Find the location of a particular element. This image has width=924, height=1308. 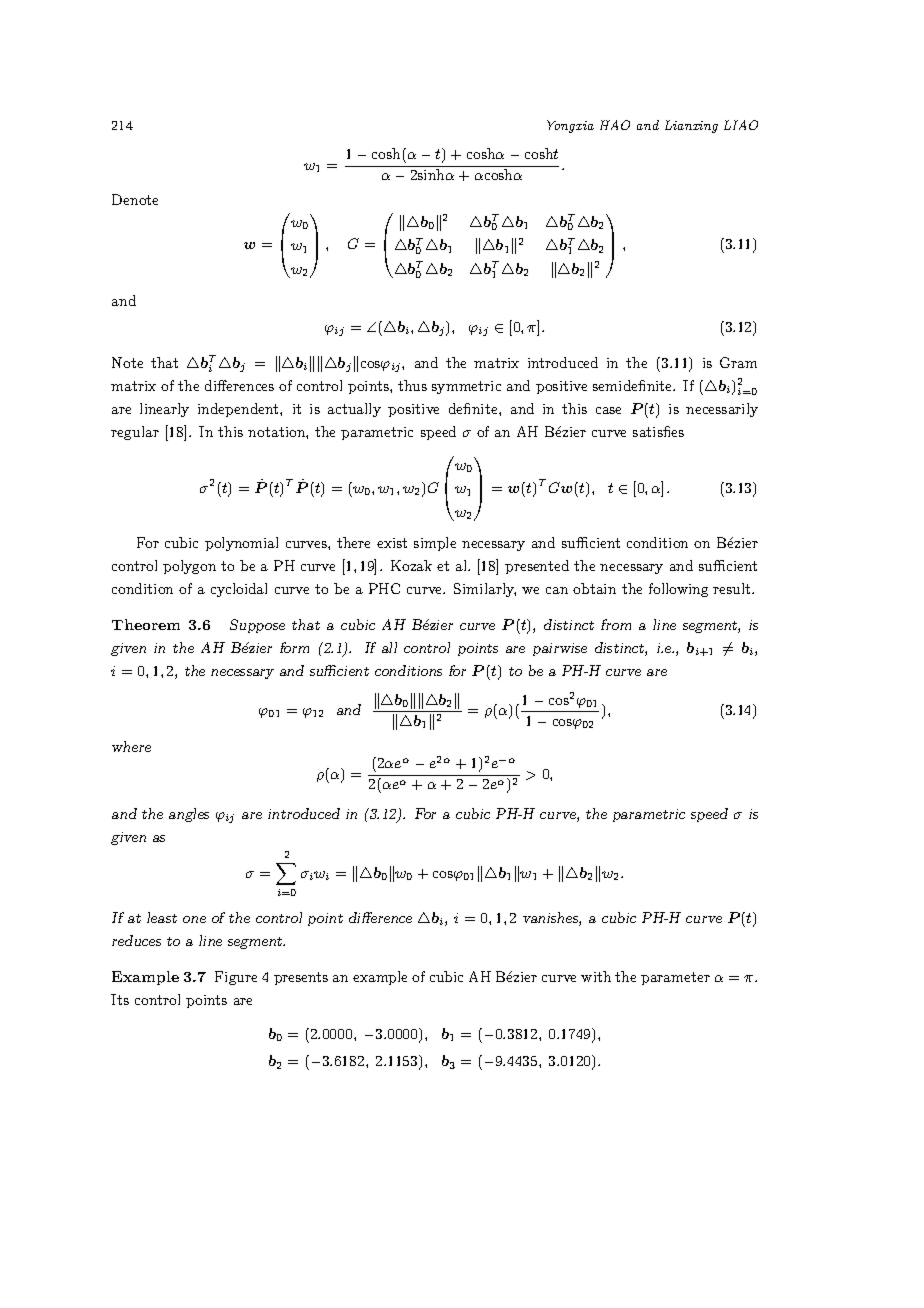

polygon is located at coordinates (189, 567).
